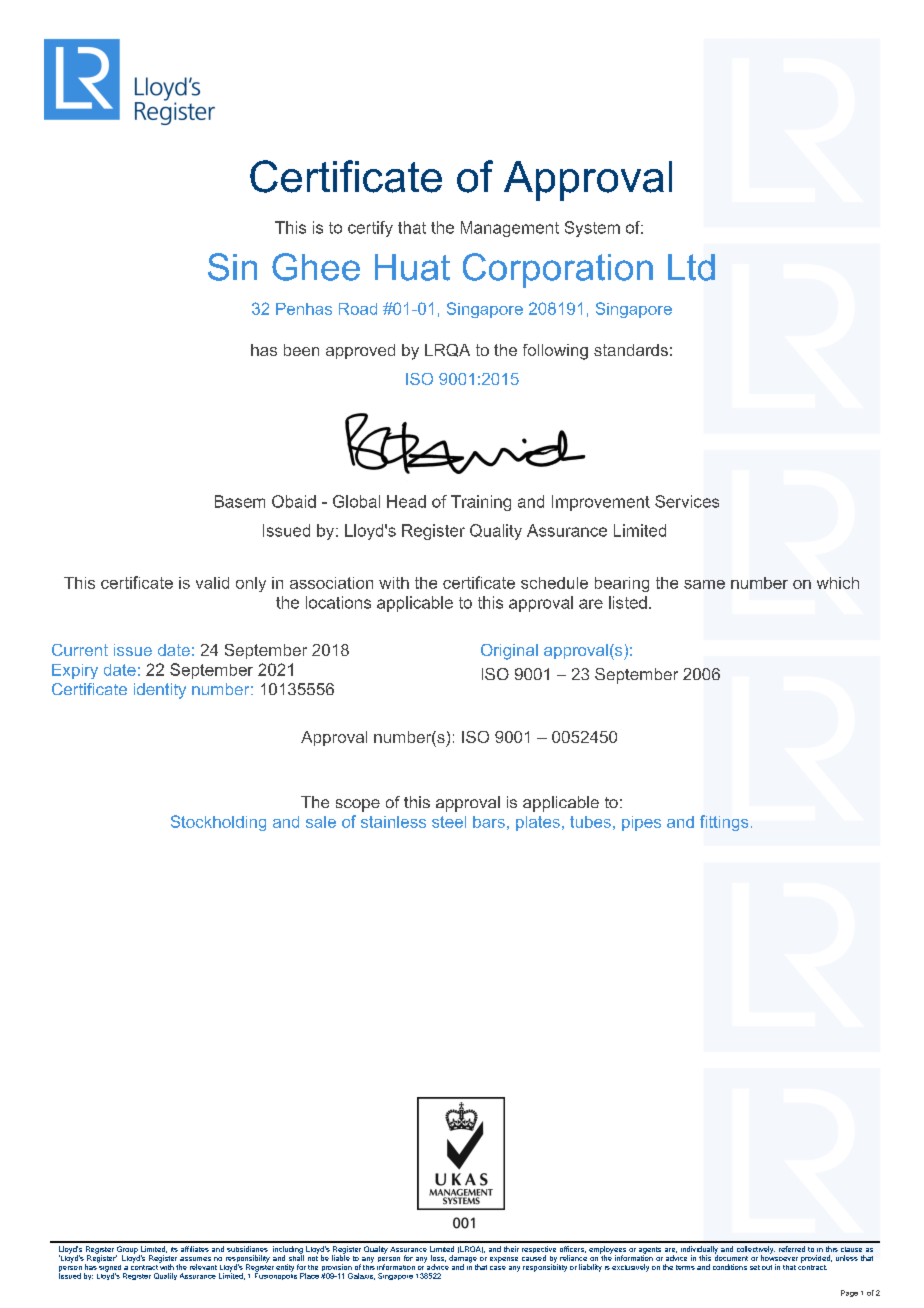 The image size is (924, 1308). What do you see at coordinates (195, 1259) in the screenshot?
I see `assumes` at bounding box center [195, 1259].
